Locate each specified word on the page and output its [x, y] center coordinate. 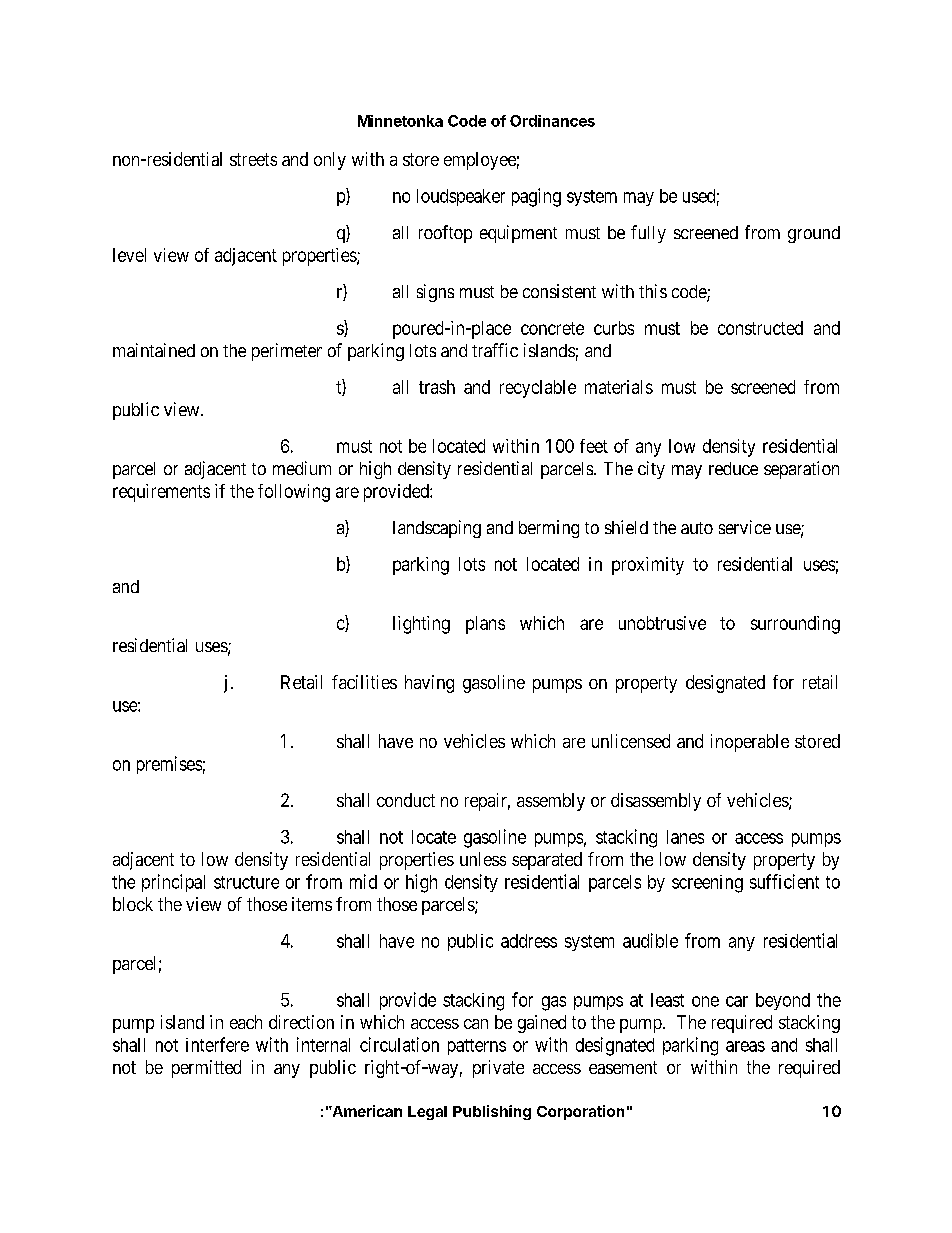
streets [253, 159]
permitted [206, 1069]
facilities [364, 682]
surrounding [795, 625]
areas [745, 1046]
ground [814, 234]
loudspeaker [461, 197]
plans [485, 625]
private [498, 1069]
